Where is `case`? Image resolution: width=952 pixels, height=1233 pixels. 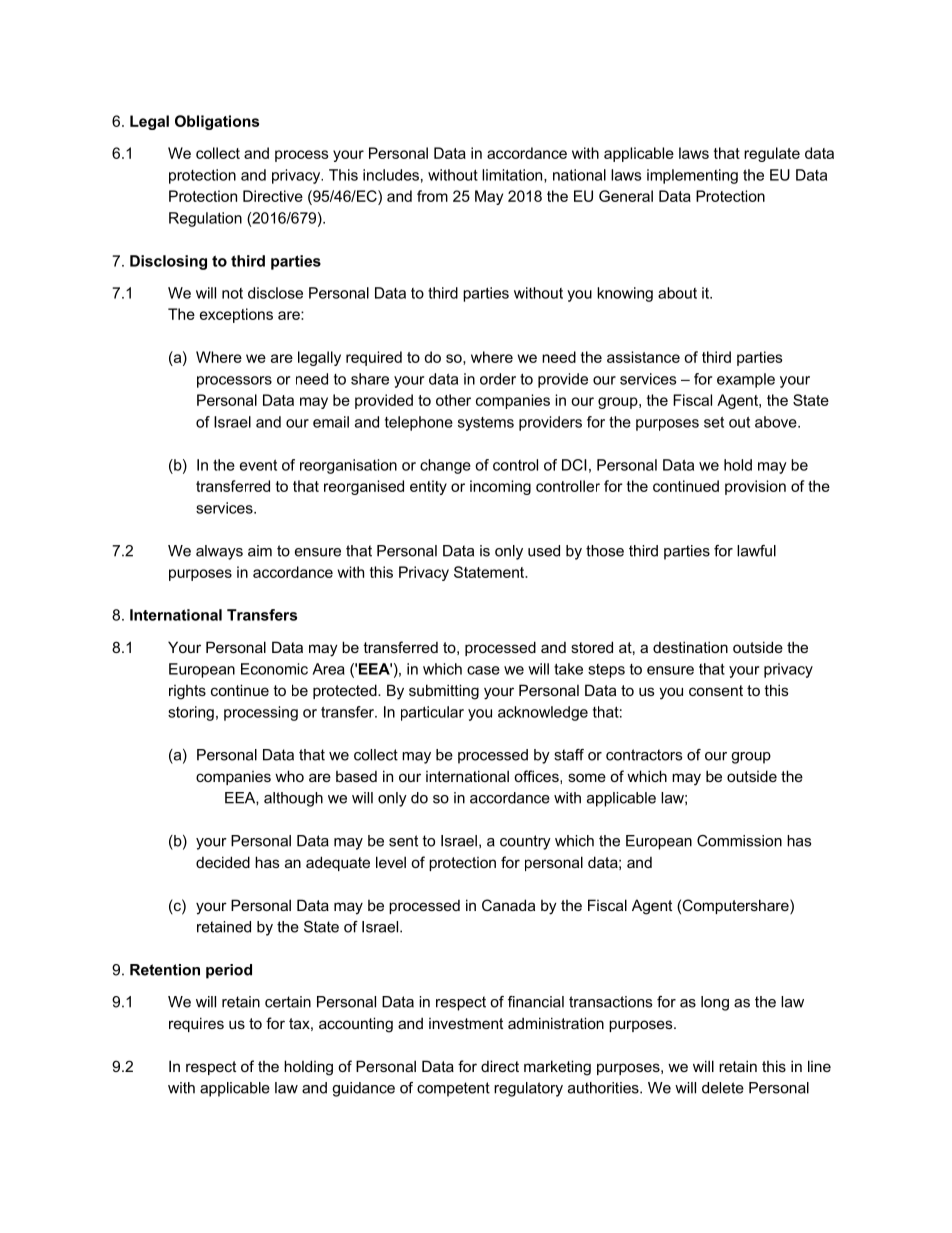 case is located at coordinates (483, 670).
